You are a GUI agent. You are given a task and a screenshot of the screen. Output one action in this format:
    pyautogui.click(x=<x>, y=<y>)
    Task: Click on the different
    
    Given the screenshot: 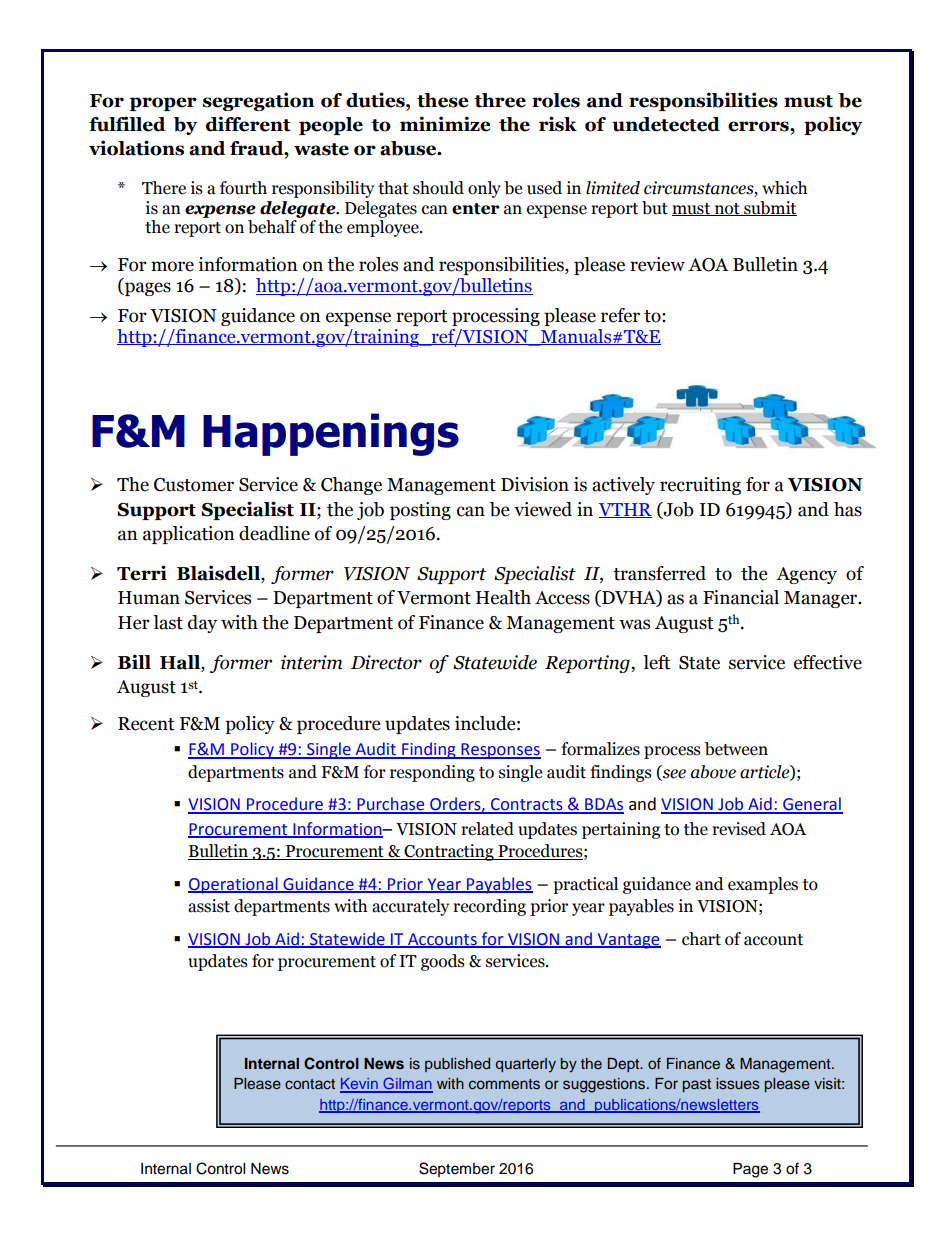 What is the action you would take?
    pyautogui.click(x=248, y=124)
